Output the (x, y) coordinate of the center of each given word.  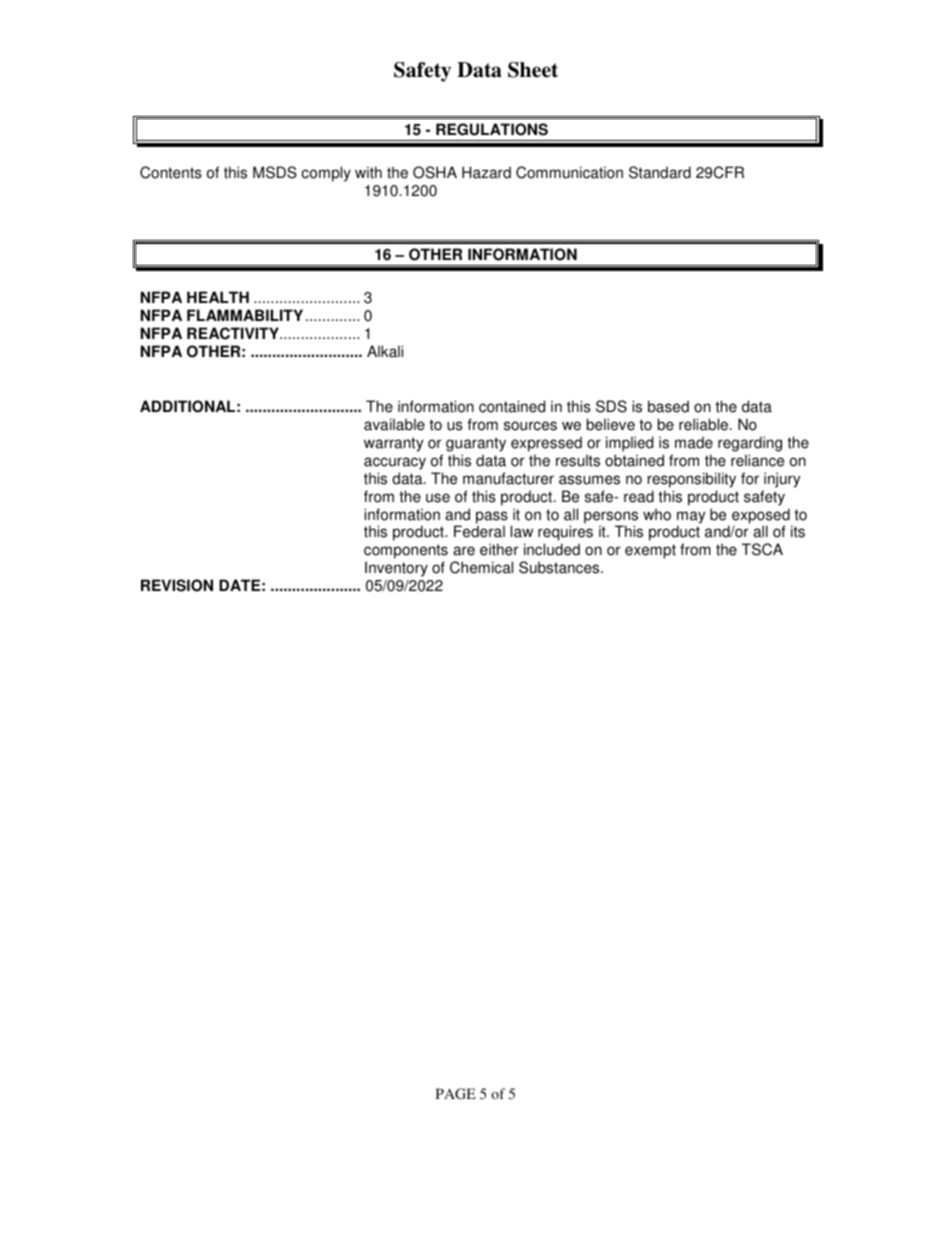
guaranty (476, 444)
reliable (705, 424)
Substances (560, 567)
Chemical (481, 567)
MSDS (275, 172)
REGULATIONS (492, 129)
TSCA (762, 549)
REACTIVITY (234, 333)
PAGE (456, 1093)
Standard (660, 172)
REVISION (177, 585)
